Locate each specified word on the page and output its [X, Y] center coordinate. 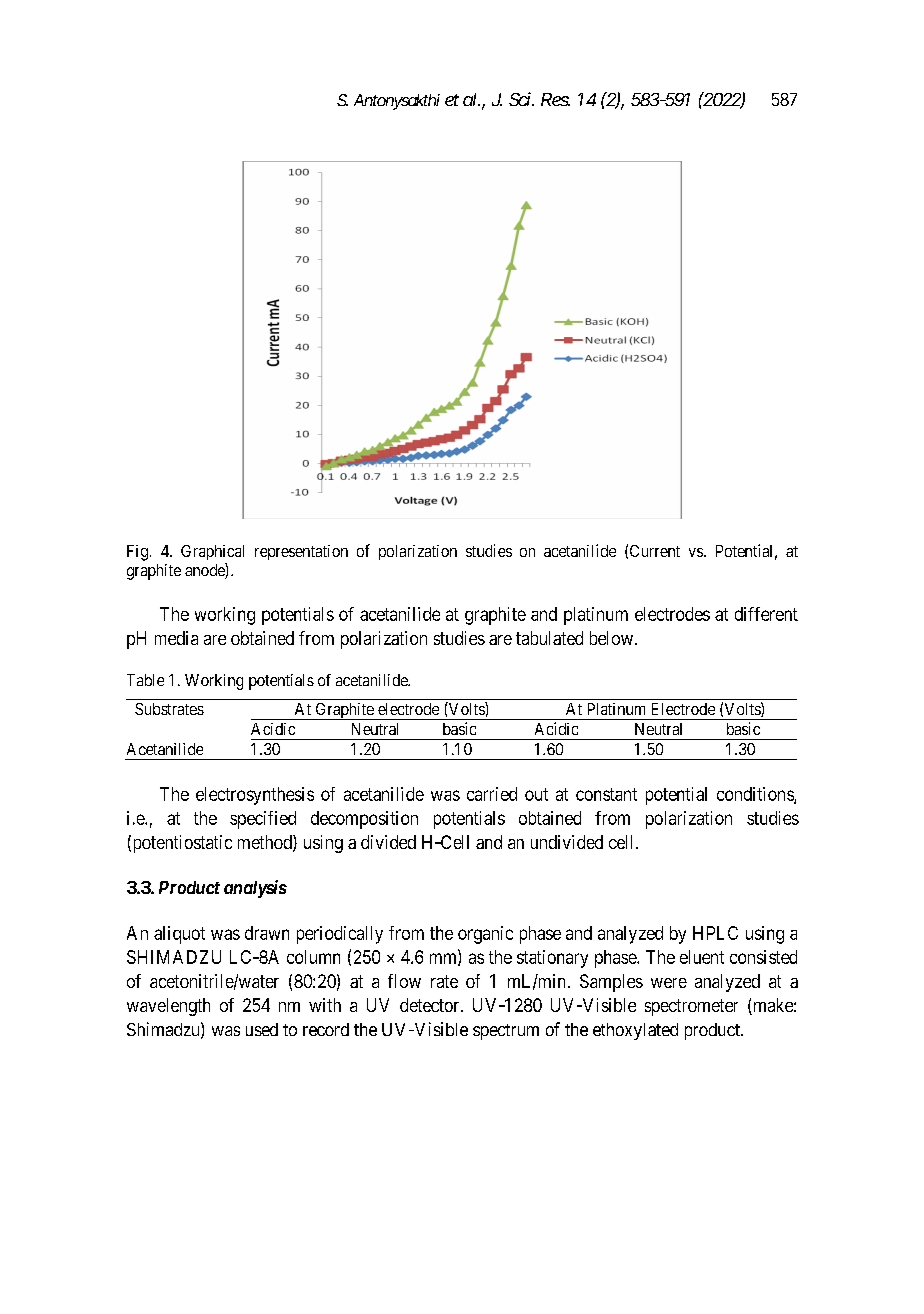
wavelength [168, 1007]
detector [431, 1005]
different [766, 614]
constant [606, 794]
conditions [756, 795]
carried [492, 794]
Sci [521, 99]
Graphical [212, 552]
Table [145, 680]
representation [301, 552]
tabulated [549, 638]
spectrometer [691, 1007]
